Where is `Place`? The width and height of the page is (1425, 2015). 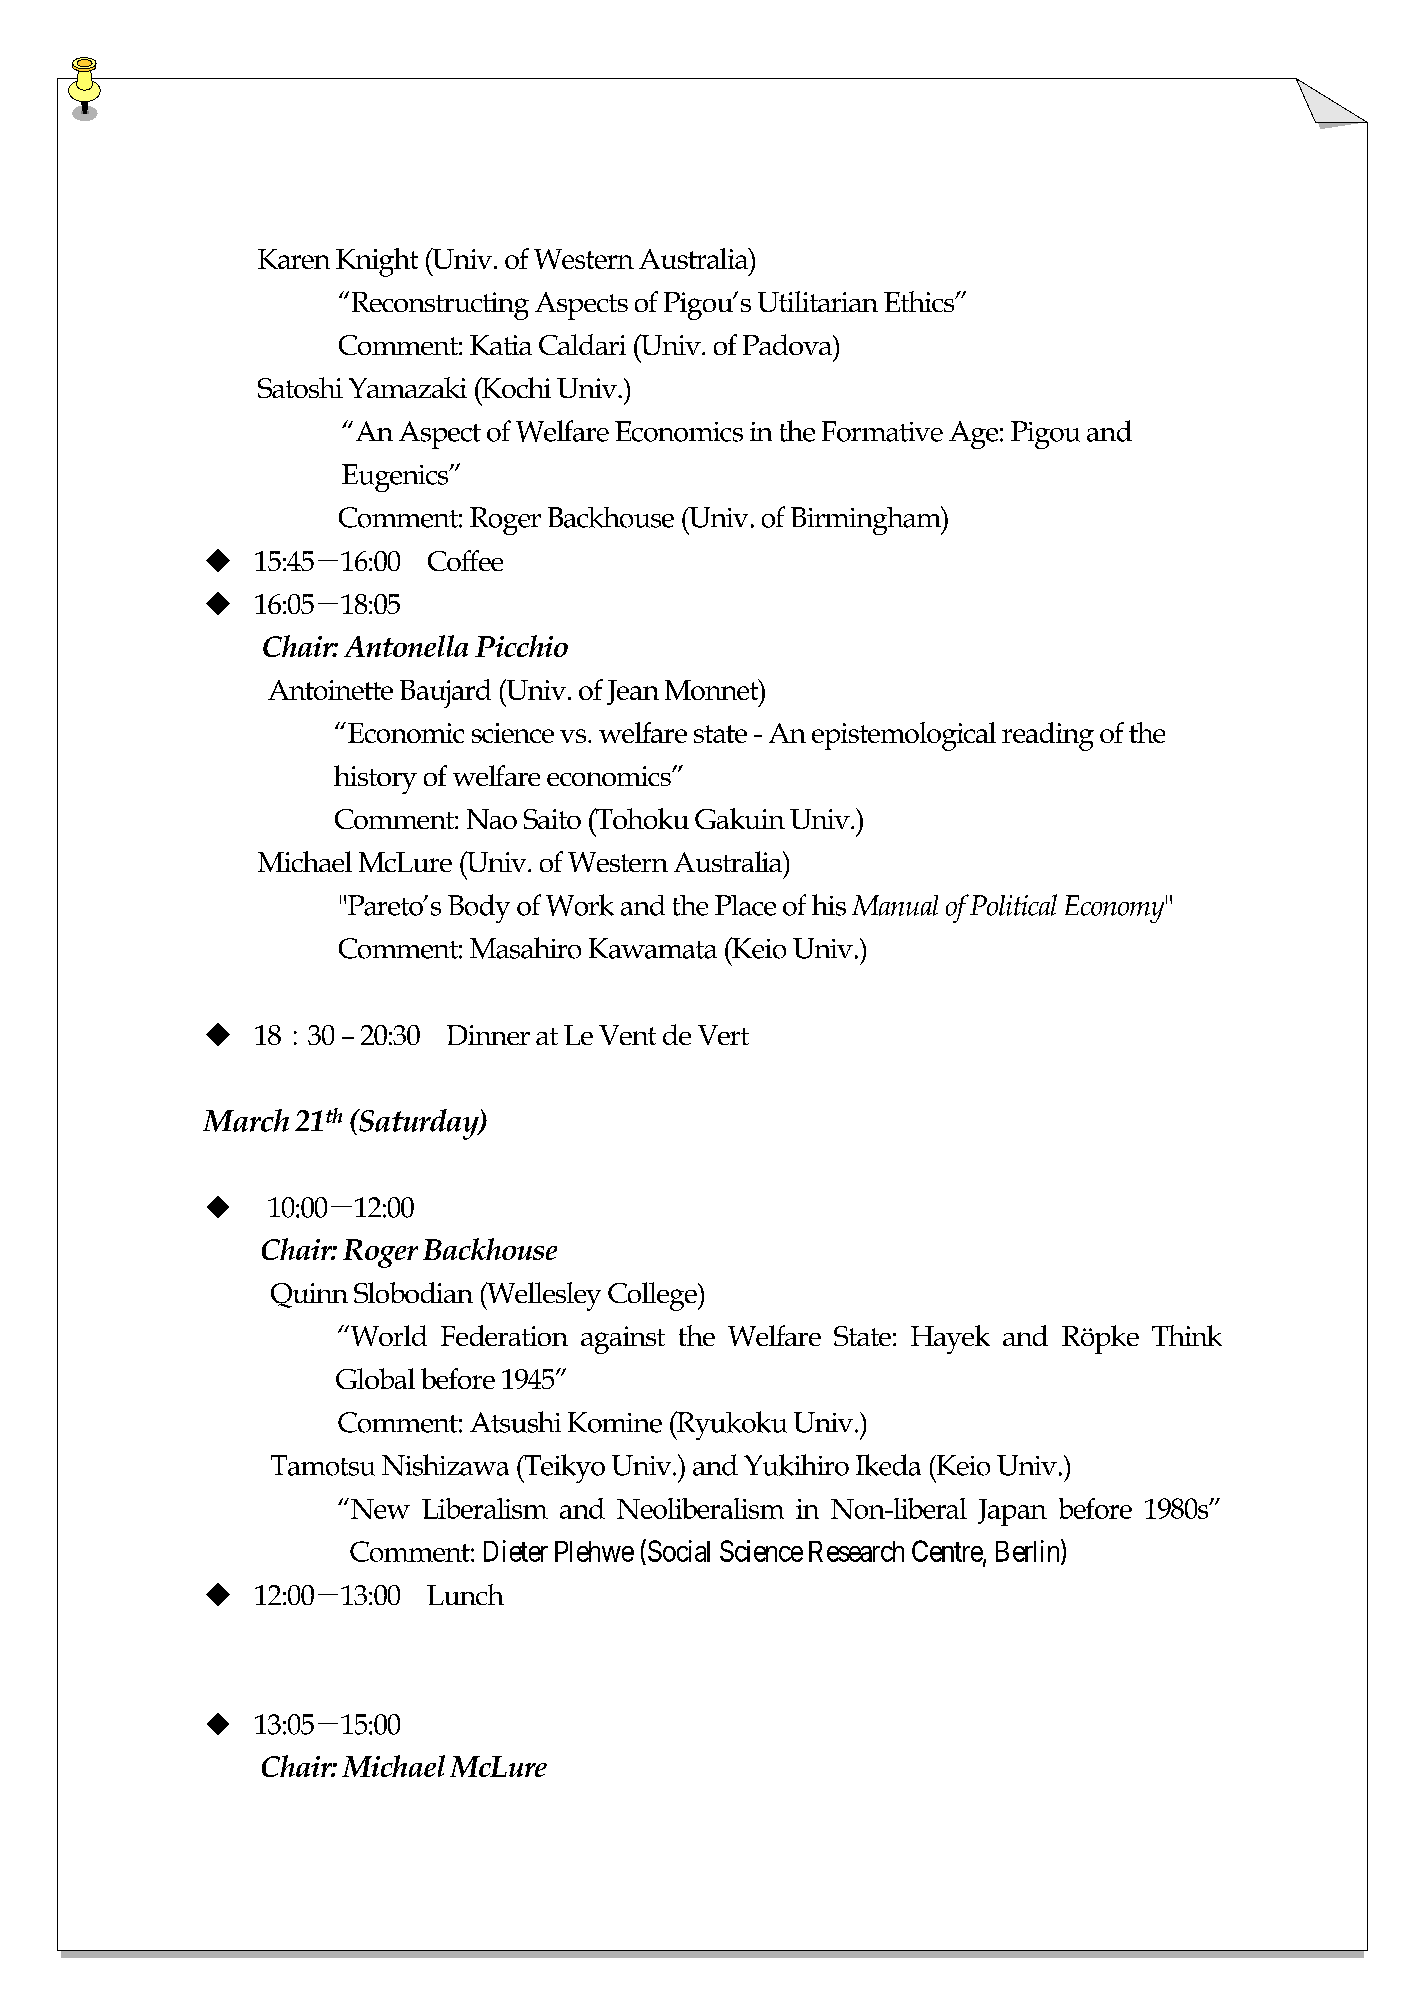
Place is located at coordinates (745, 905).
